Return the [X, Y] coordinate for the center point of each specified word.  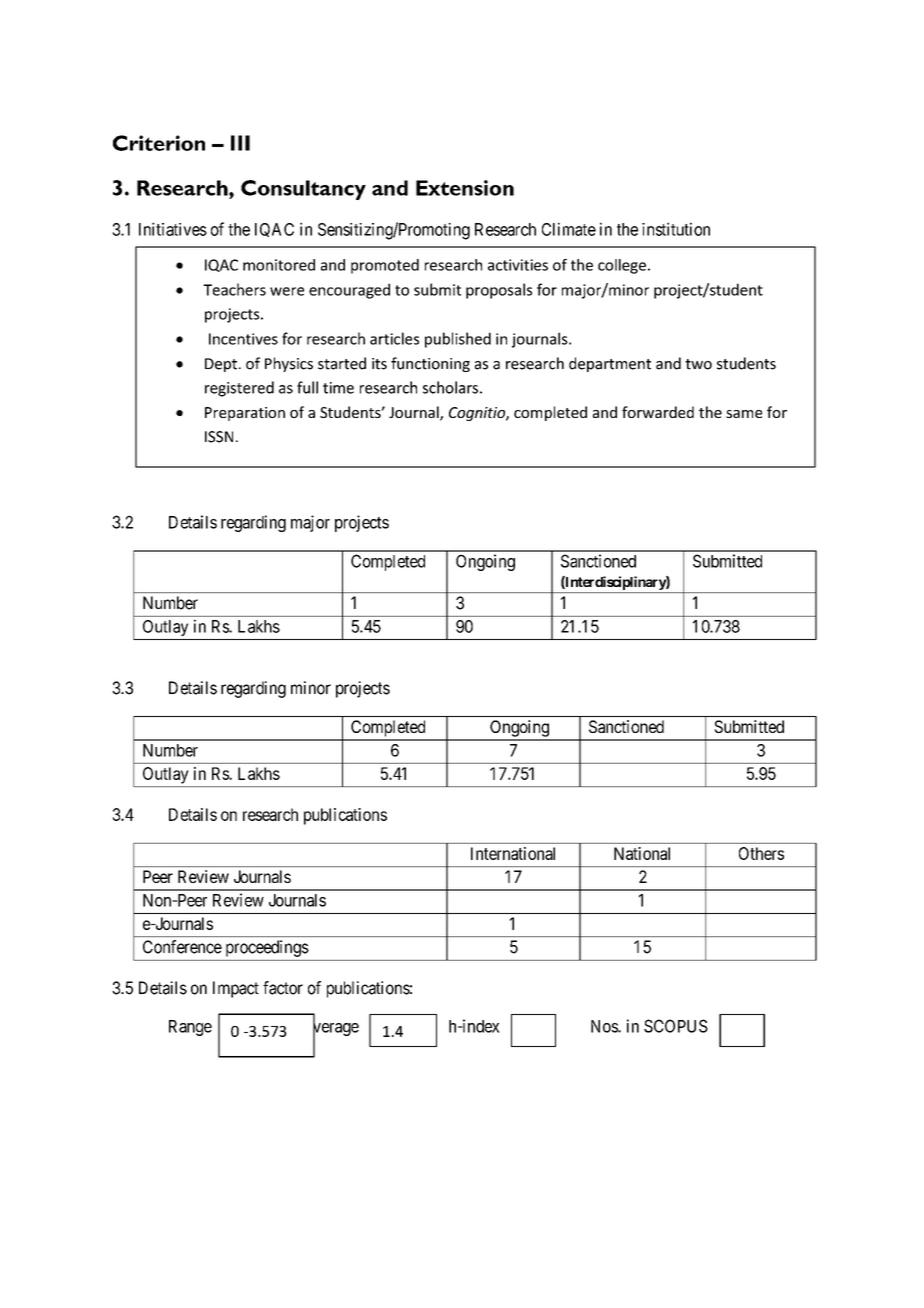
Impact [236, 989]
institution [676, 229]
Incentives [243, 339]
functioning [430, 364]
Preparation [245, 414]
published [458, 340]
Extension [465, 188]
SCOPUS [676, 1026]
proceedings [267, 948]
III [240, 143]
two [698, 364]
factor [283, 988]
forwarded [658, 412]
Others [761, 853]
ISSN [219, 437]
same [744, 414]
